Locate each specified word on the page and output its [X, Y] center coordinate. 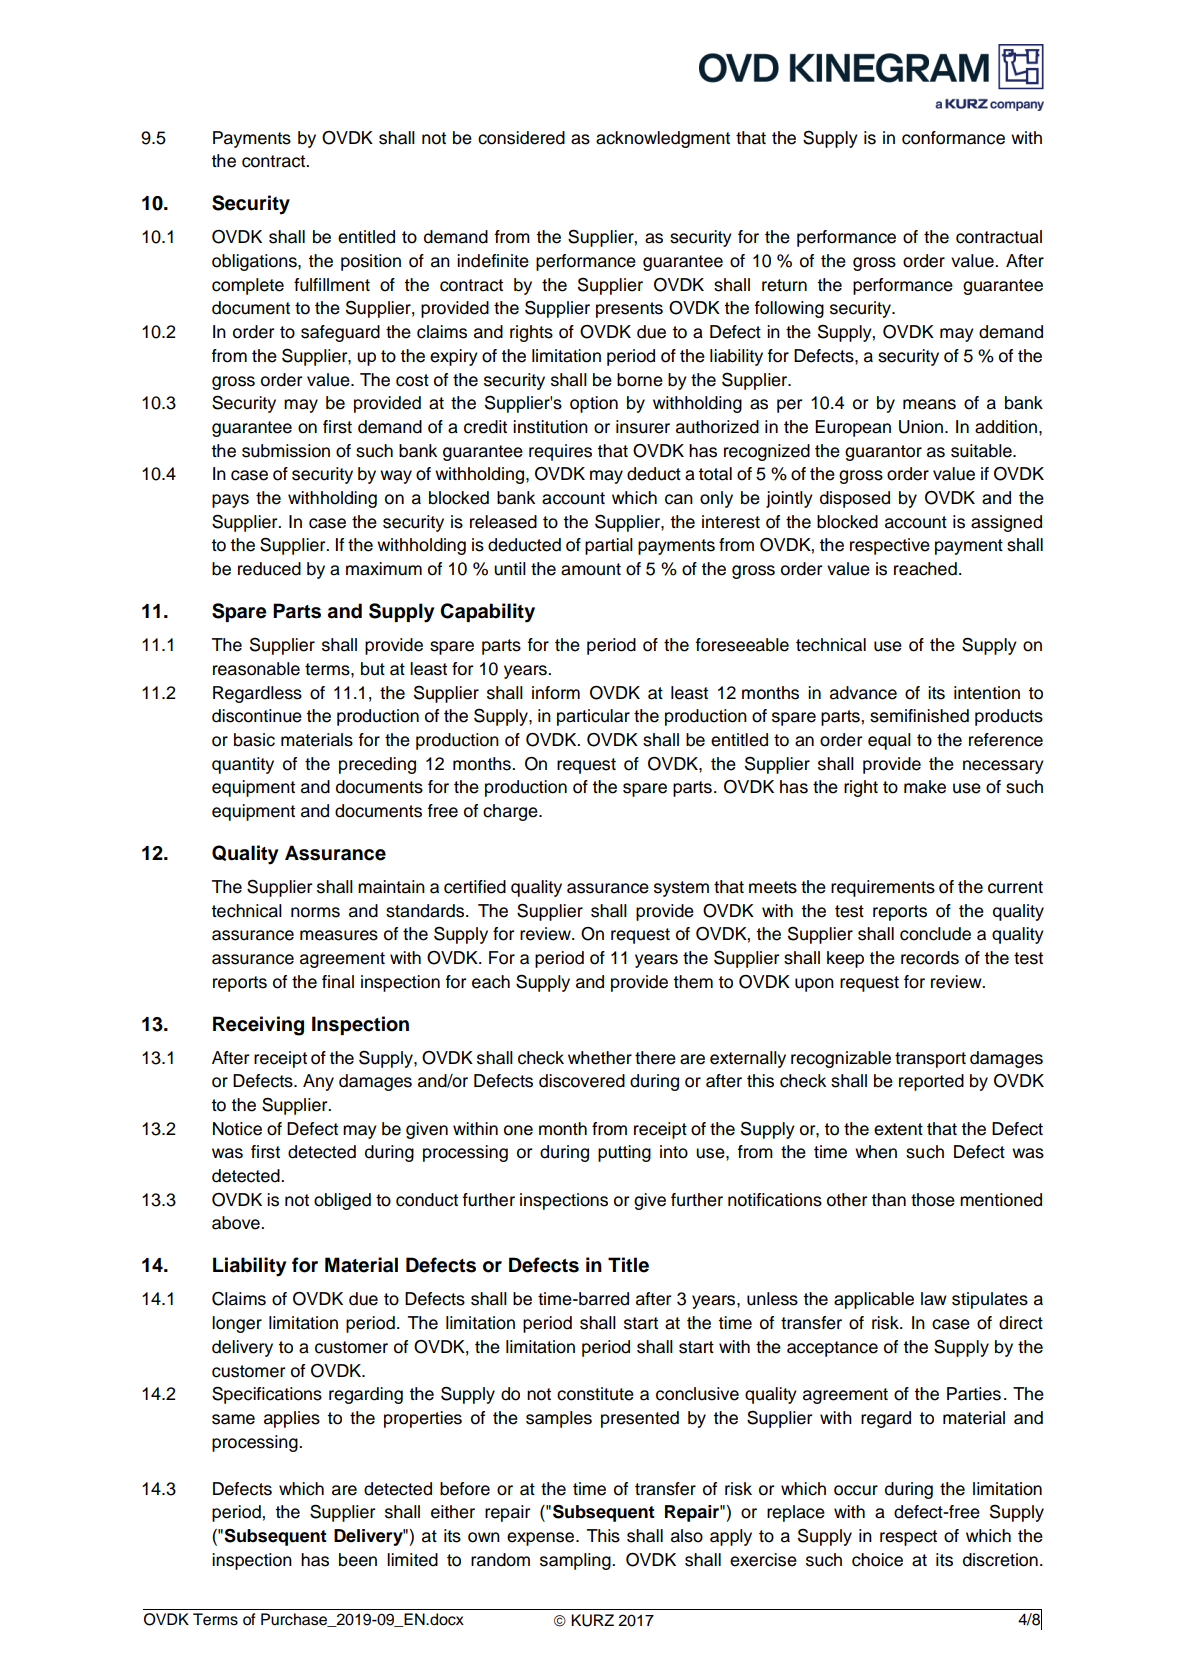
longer [237, 1324]
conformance [953, 138]
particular [593, 717]
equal [889, 741]
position [371, 262]
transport [930, 1060]
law [934, 1299]
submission [286, 451]
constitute [595, 1394]
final [338, 982]
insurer [643, 427]
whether [600, 1058]
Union [922, 427]
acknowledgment [663, 139]
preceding [377, 765]
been [358, 1560]
